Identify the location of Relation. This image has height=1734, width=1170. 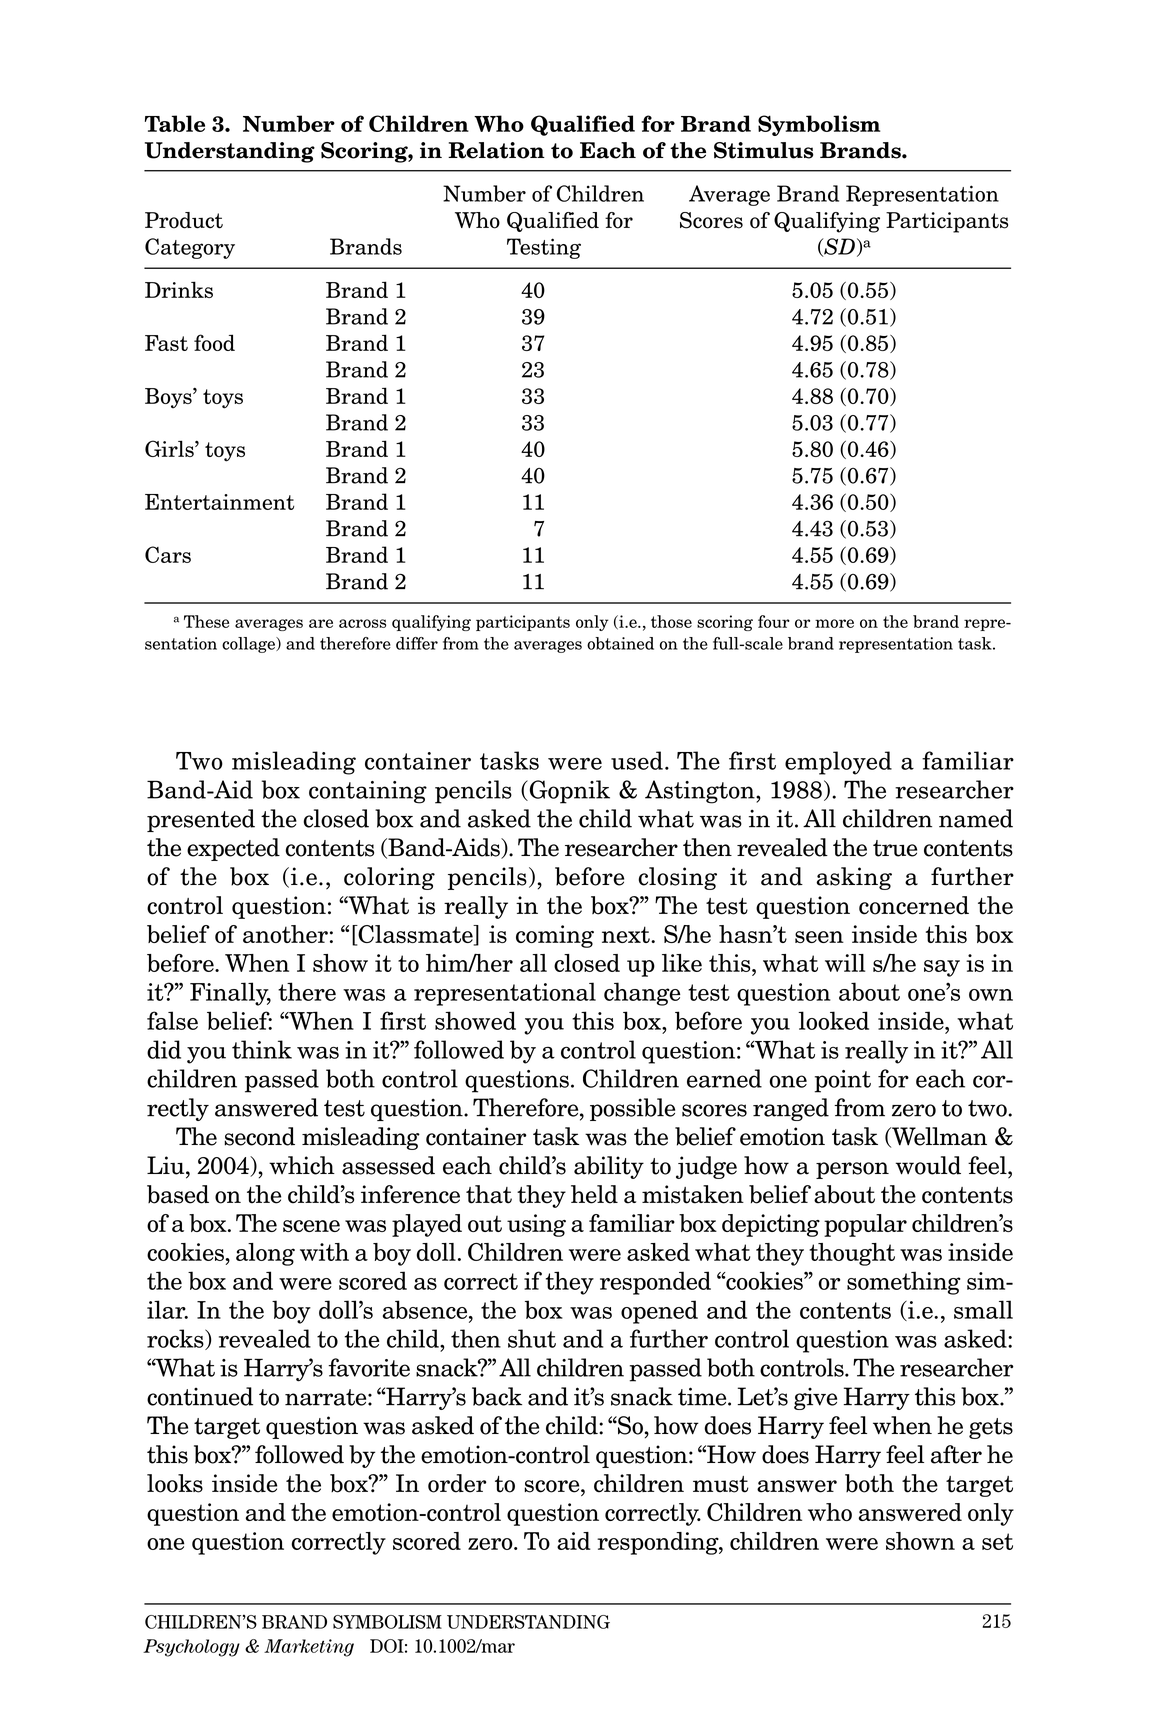
(496, 150).
